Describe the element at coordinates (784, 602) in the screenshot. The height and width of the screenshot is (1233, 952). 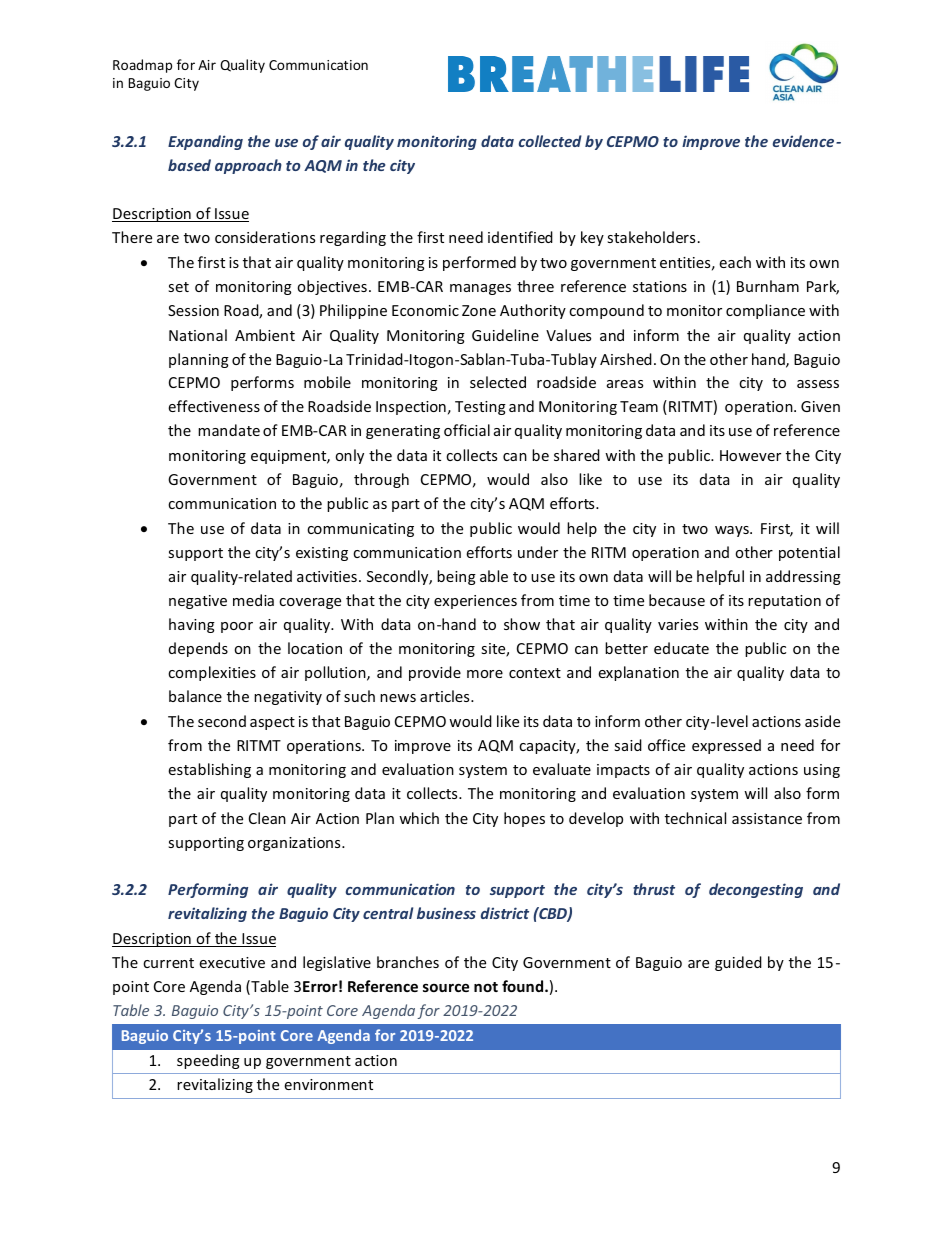
I see `reputation` at that location.
